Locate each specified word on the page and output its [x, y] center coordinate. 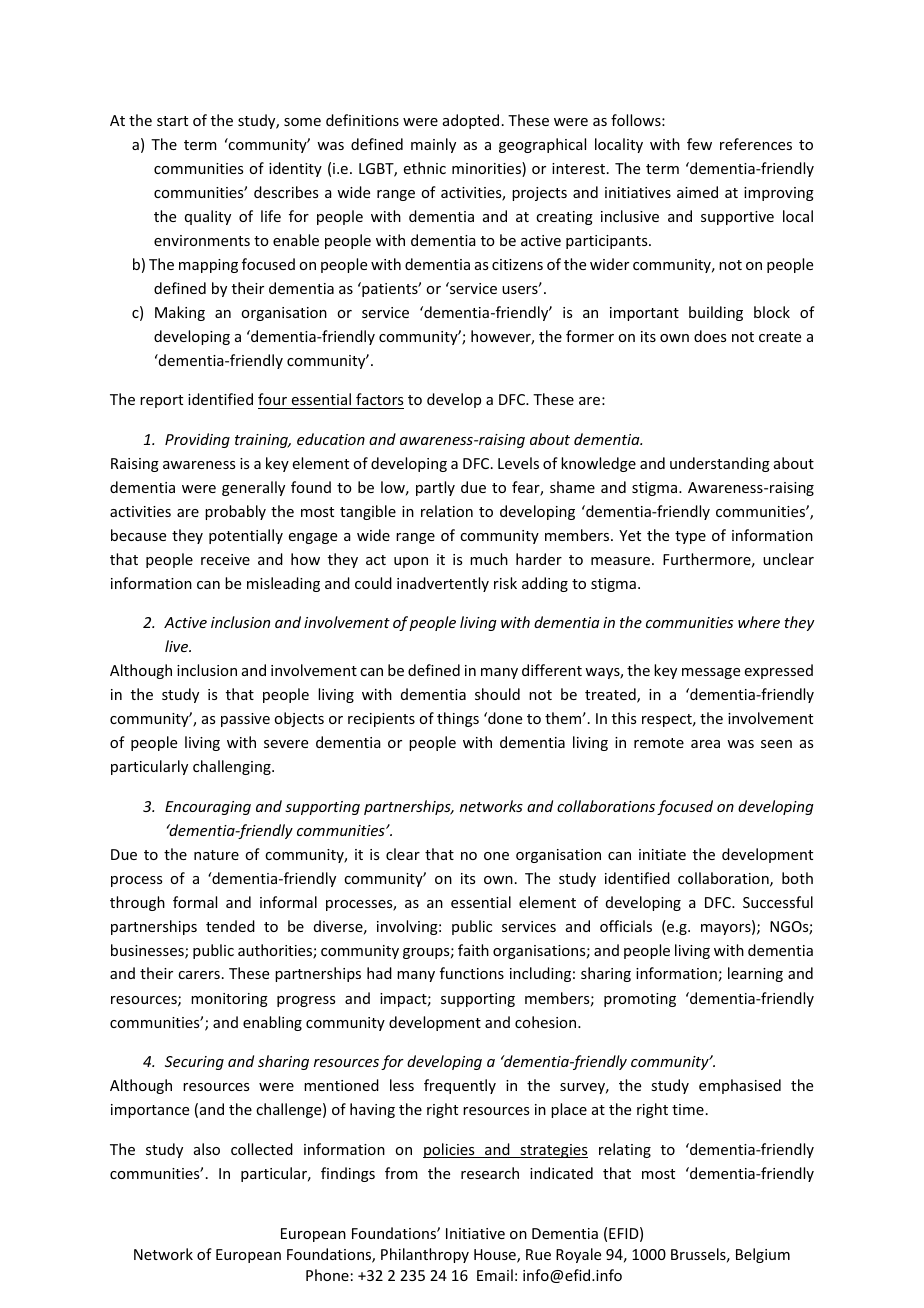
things [458, 719]
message [711, 673]
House [496, 1256]
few [699, 144]
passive [245, 720]
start [172, 121]
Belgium [763, 1255]
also [207, 1149]
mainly [433, 145]
